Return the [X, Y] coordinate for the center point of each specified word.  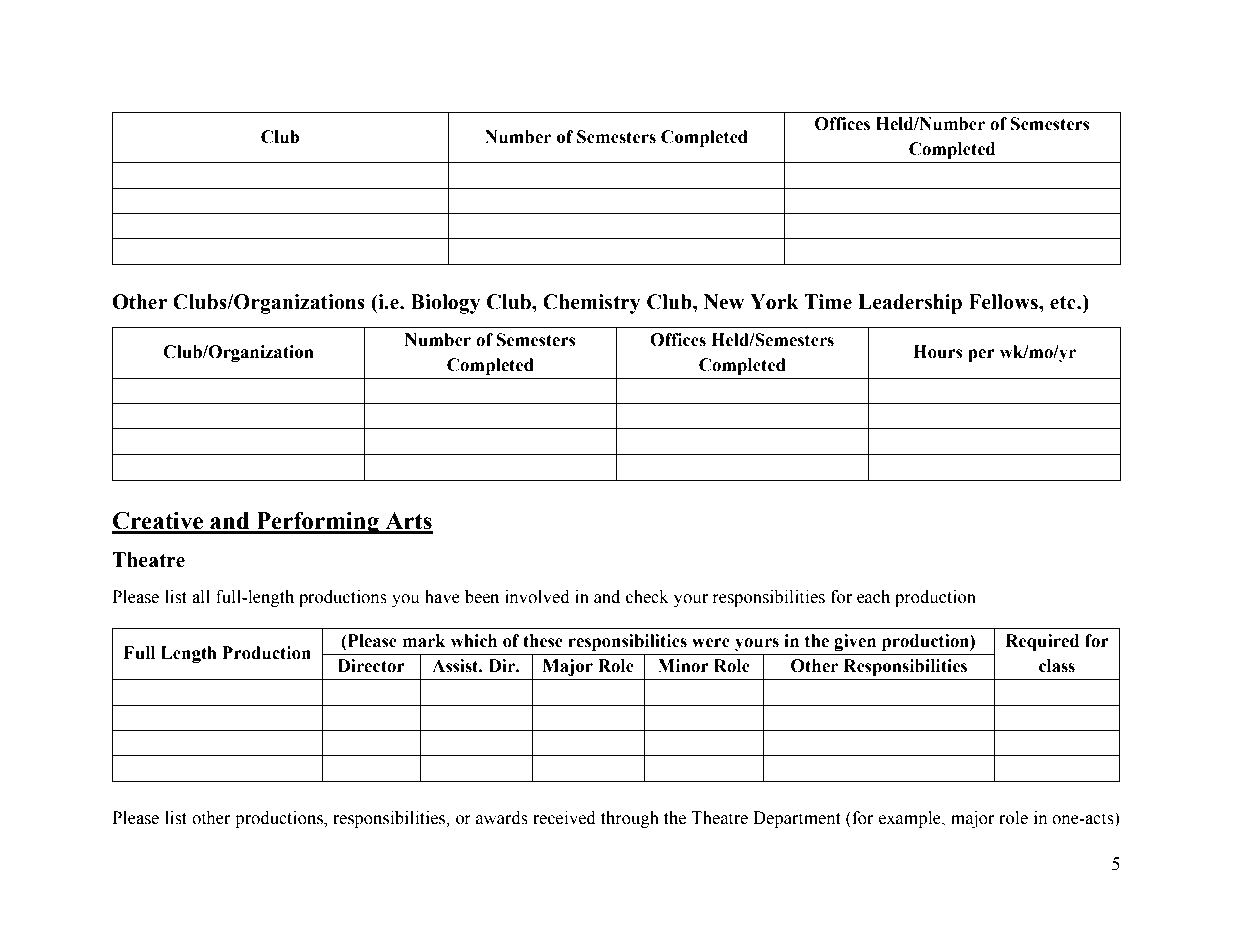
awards [502, 818]
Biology [445, 304]
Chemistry [591, 304]
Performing [317, 523]
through [630, 819]
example [911, 819]
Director [371, 666]
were [711, 643]
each [873, 597]
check [647, 597]
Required [1042, 642]
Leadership [910, 304]
